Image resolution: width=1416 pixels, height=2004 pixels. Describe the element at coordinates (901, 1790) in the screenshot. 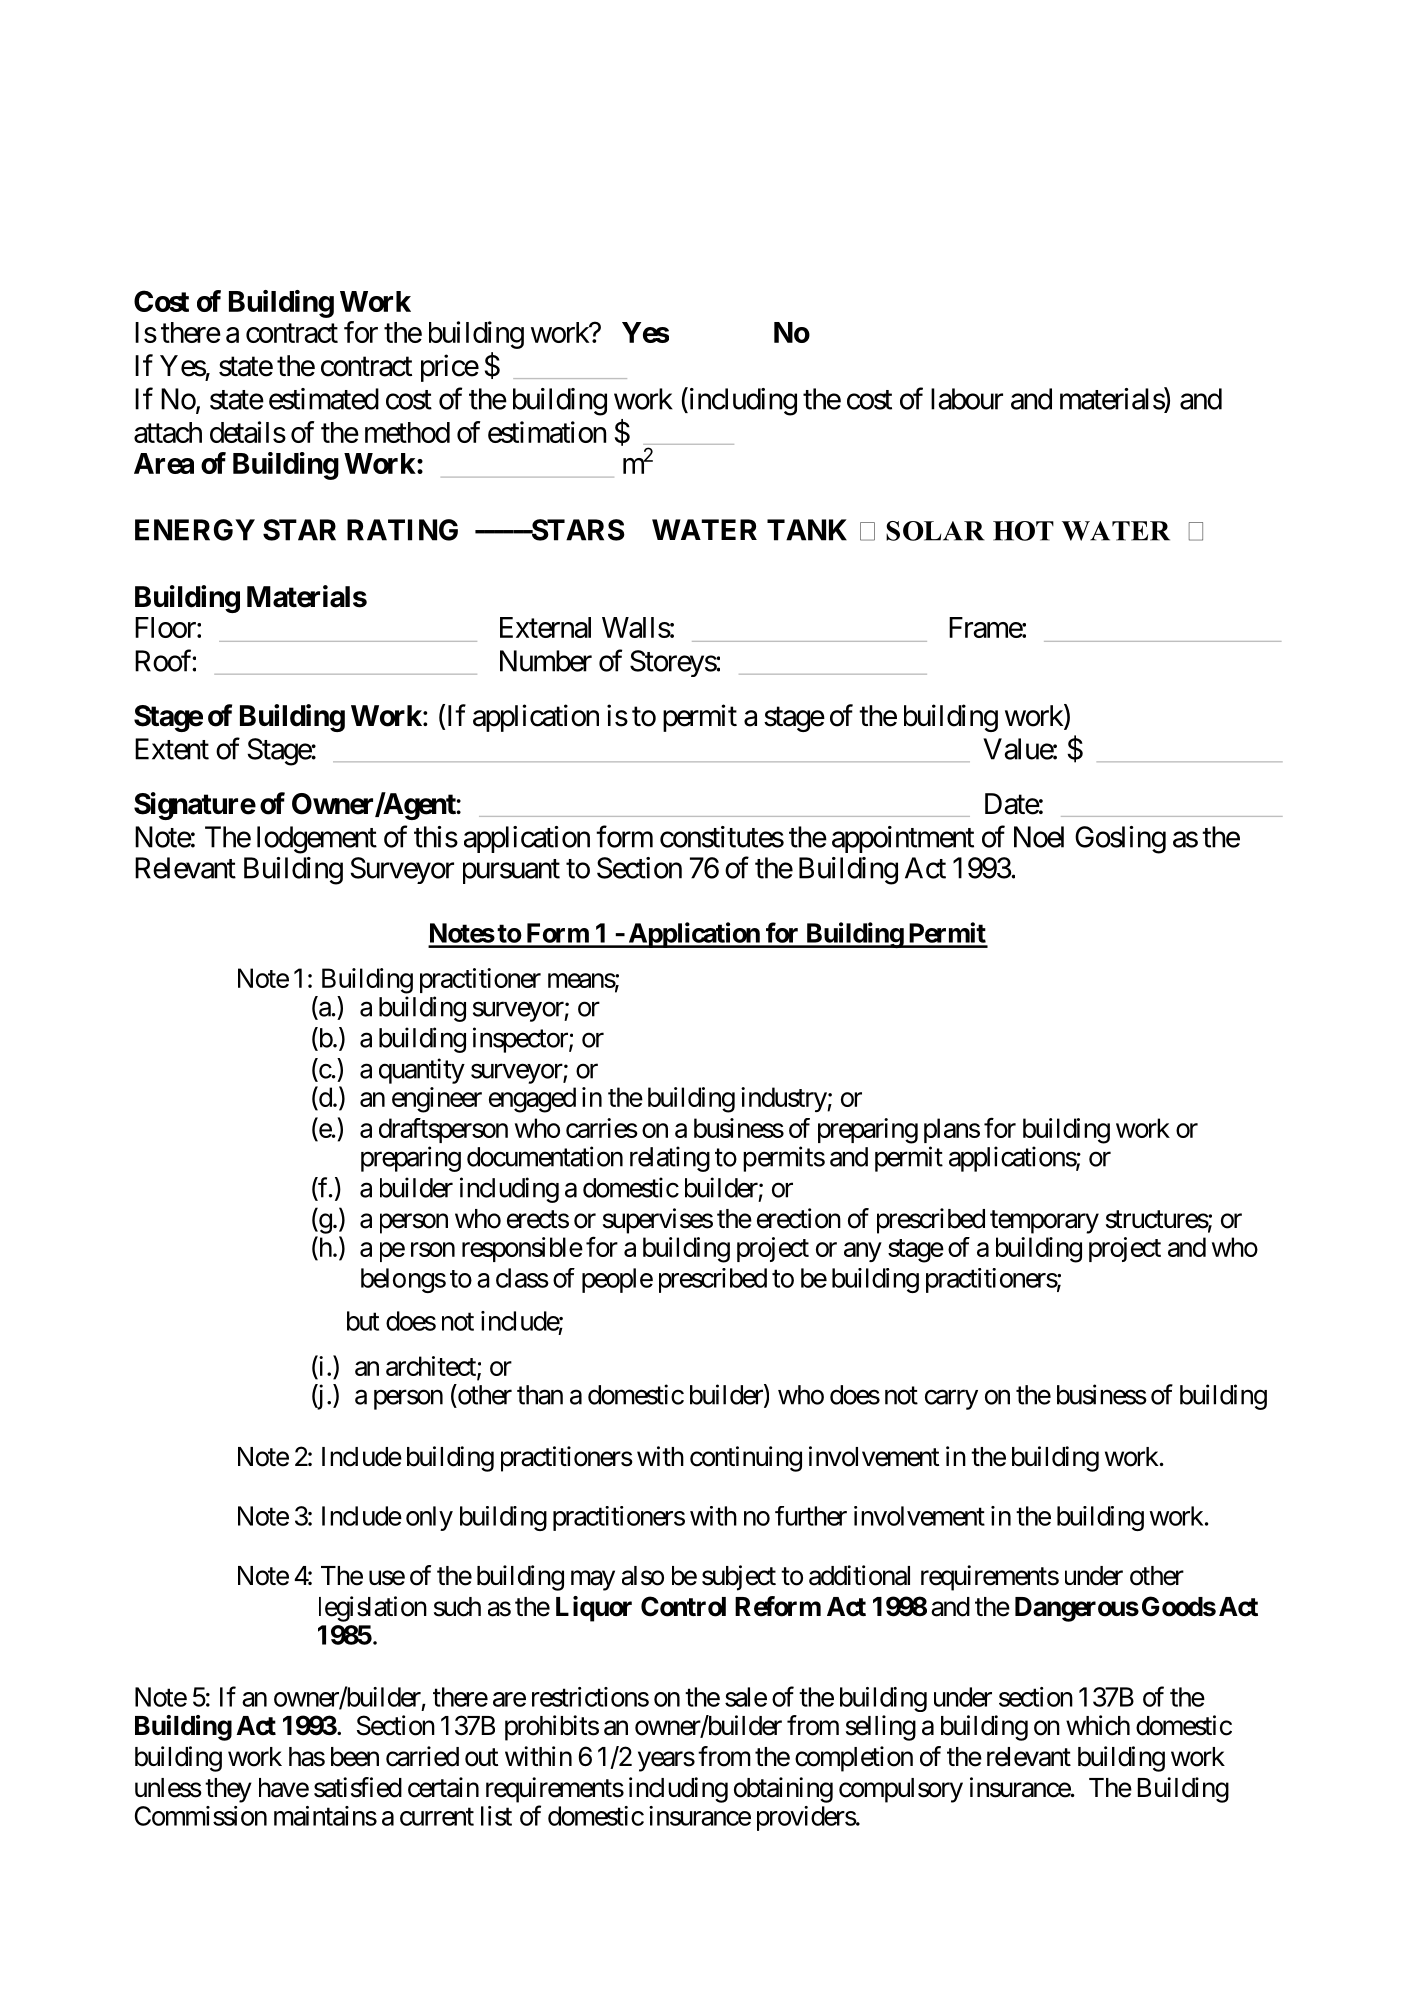

I see `compulsory` at that location.
